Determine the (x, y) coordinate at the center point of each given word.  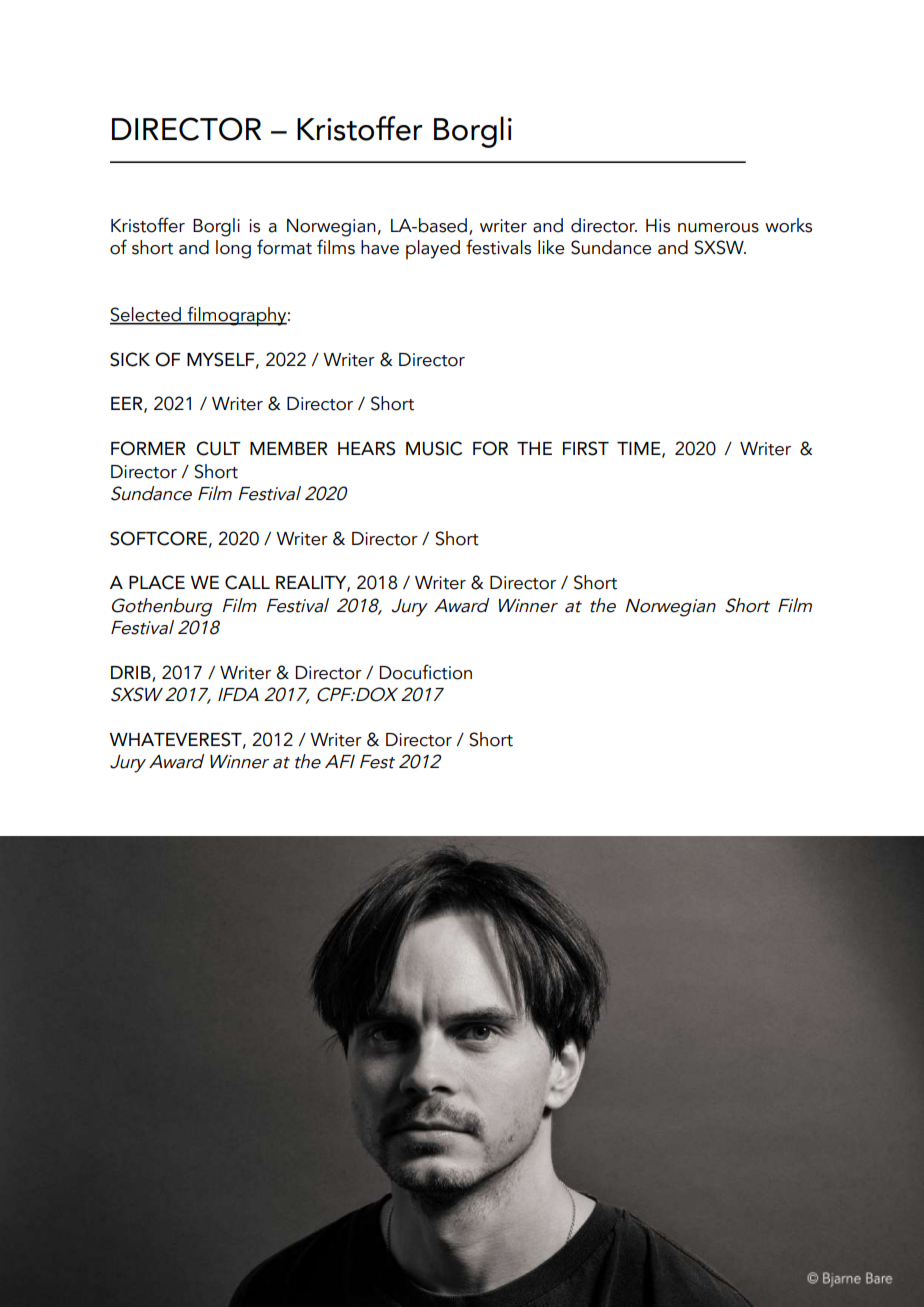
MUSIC (434, 448)
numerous (718, 228)
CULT (218, 448)
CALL (247, 582)
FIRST (586, 448)
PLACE (157, 582)
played (433, 249)
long (233, 249)
